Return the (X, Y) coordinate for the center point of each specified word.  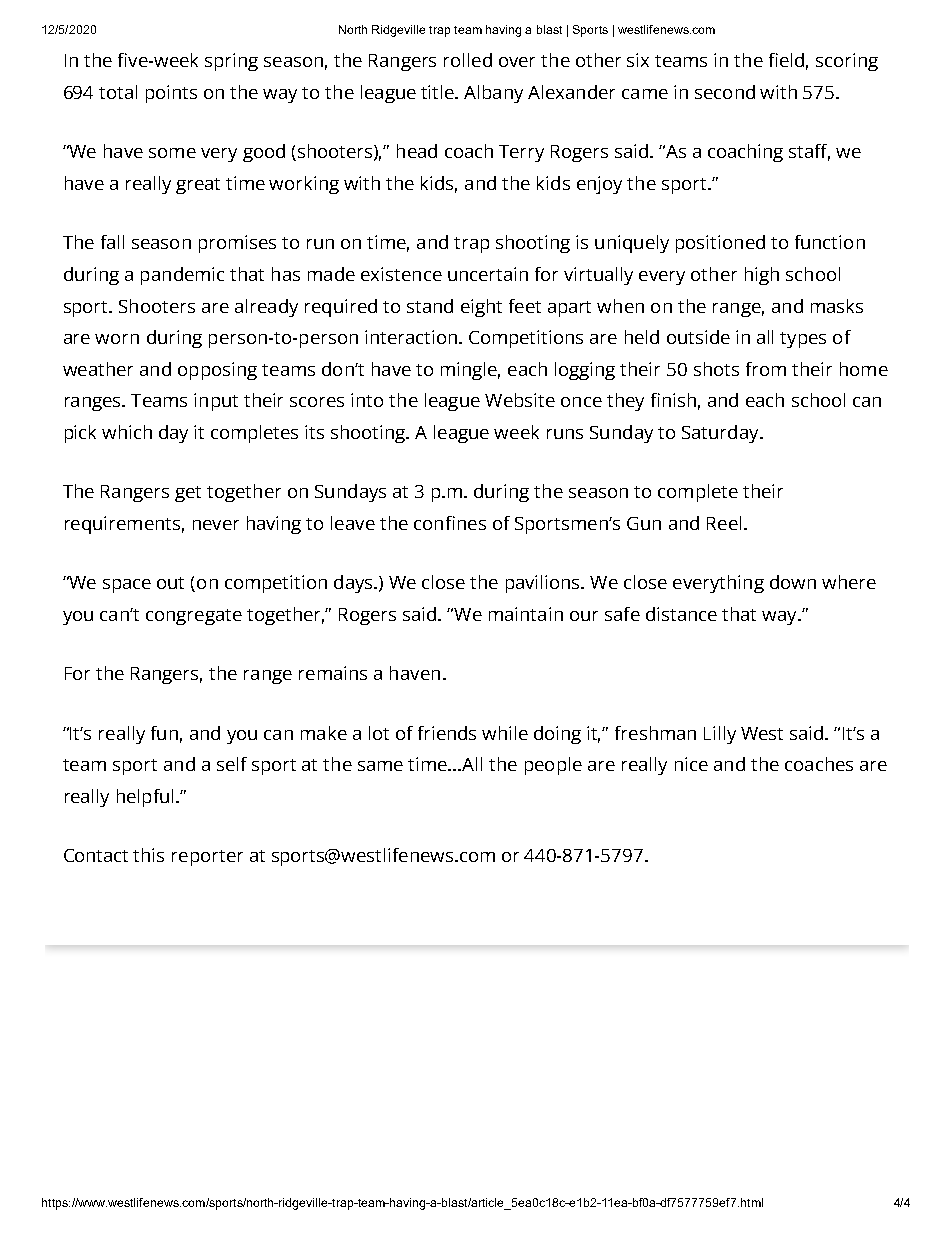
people (553, 766)
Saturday (721, 434)
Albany (493, 94)
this (148, 855)
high (762, 276)
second (725, 92)
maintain (526, 614)
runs (565, 434)
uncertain (488, 274)
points (171, 94)
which (127, 432)
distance (681, 614)
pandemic (182, 276)
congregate (194, 617)
